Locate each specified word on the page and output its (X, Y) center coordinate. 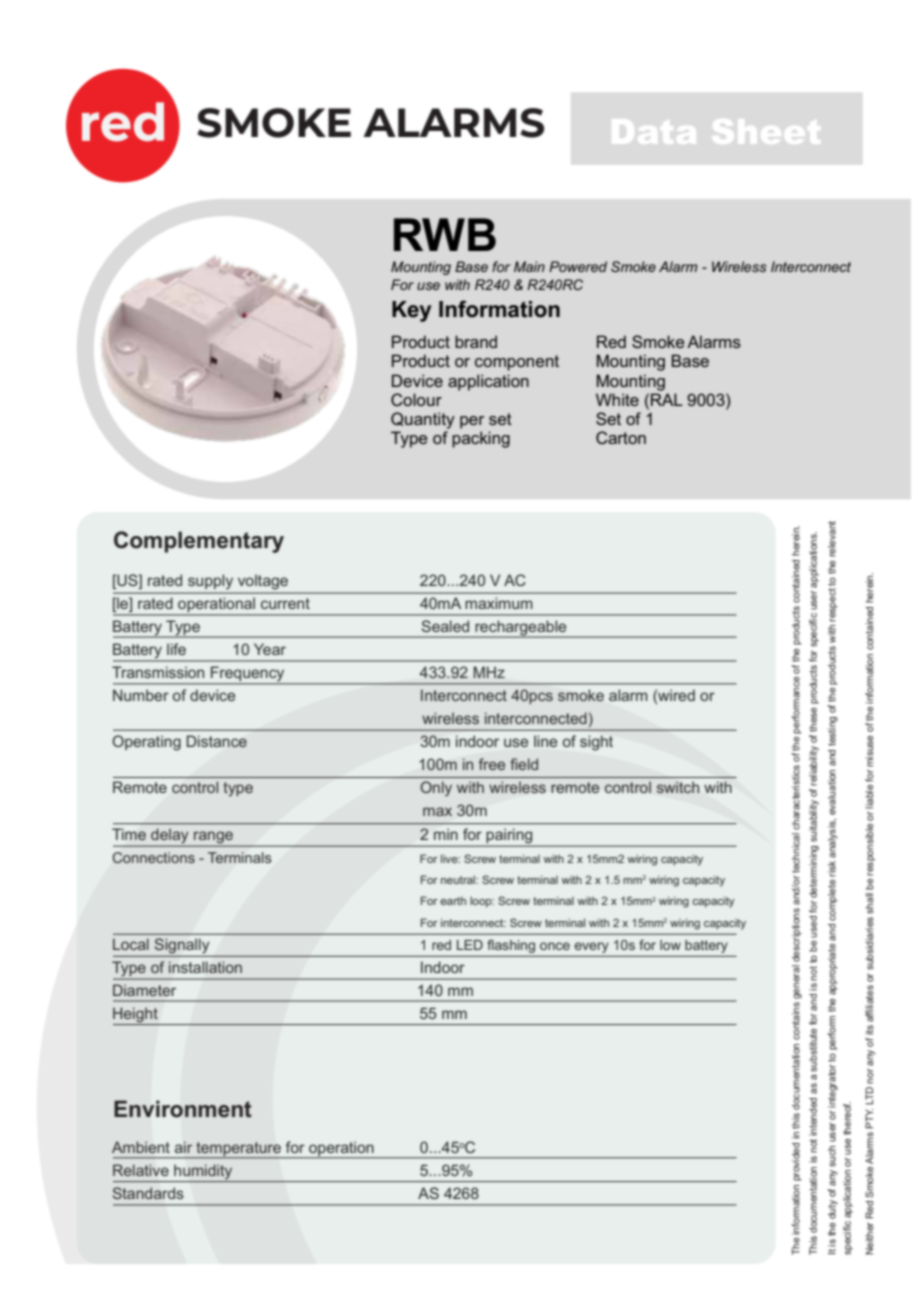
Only (436, 789)
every (591, 947)
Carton (621, 437)
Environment (183, 1109)
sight (596, 743)
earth (453, 901)
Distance (217, 741)
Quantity (423, 420)
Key (411, 311)
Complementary (199, 542)
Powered (578, 266)
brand (476, 341)
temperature (238, 1150)
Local (131, 944)
